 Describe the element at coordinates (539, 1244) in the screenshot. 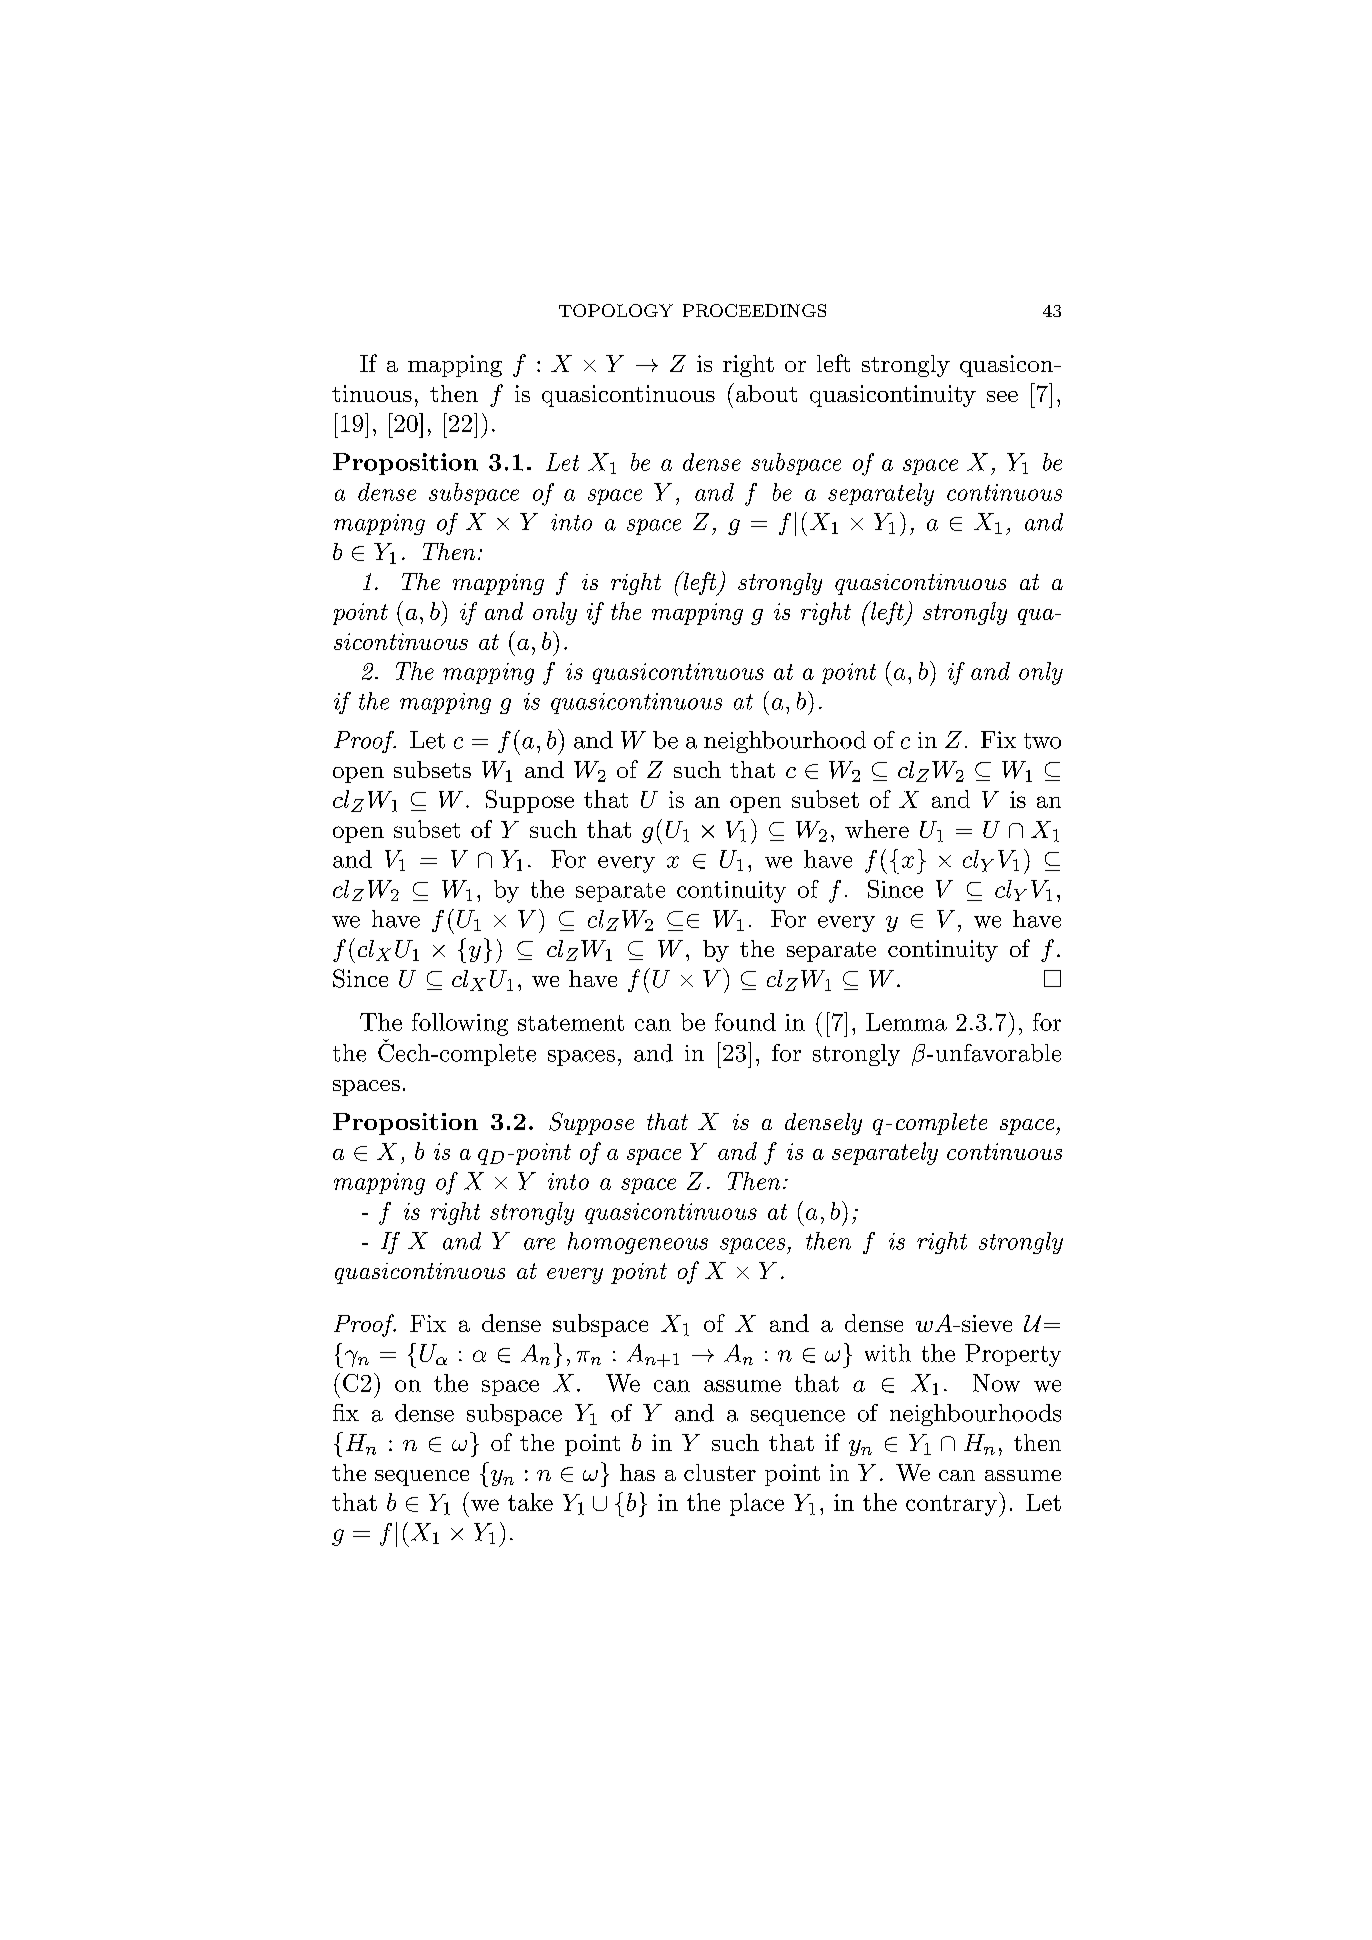

I see `are` at that location.
